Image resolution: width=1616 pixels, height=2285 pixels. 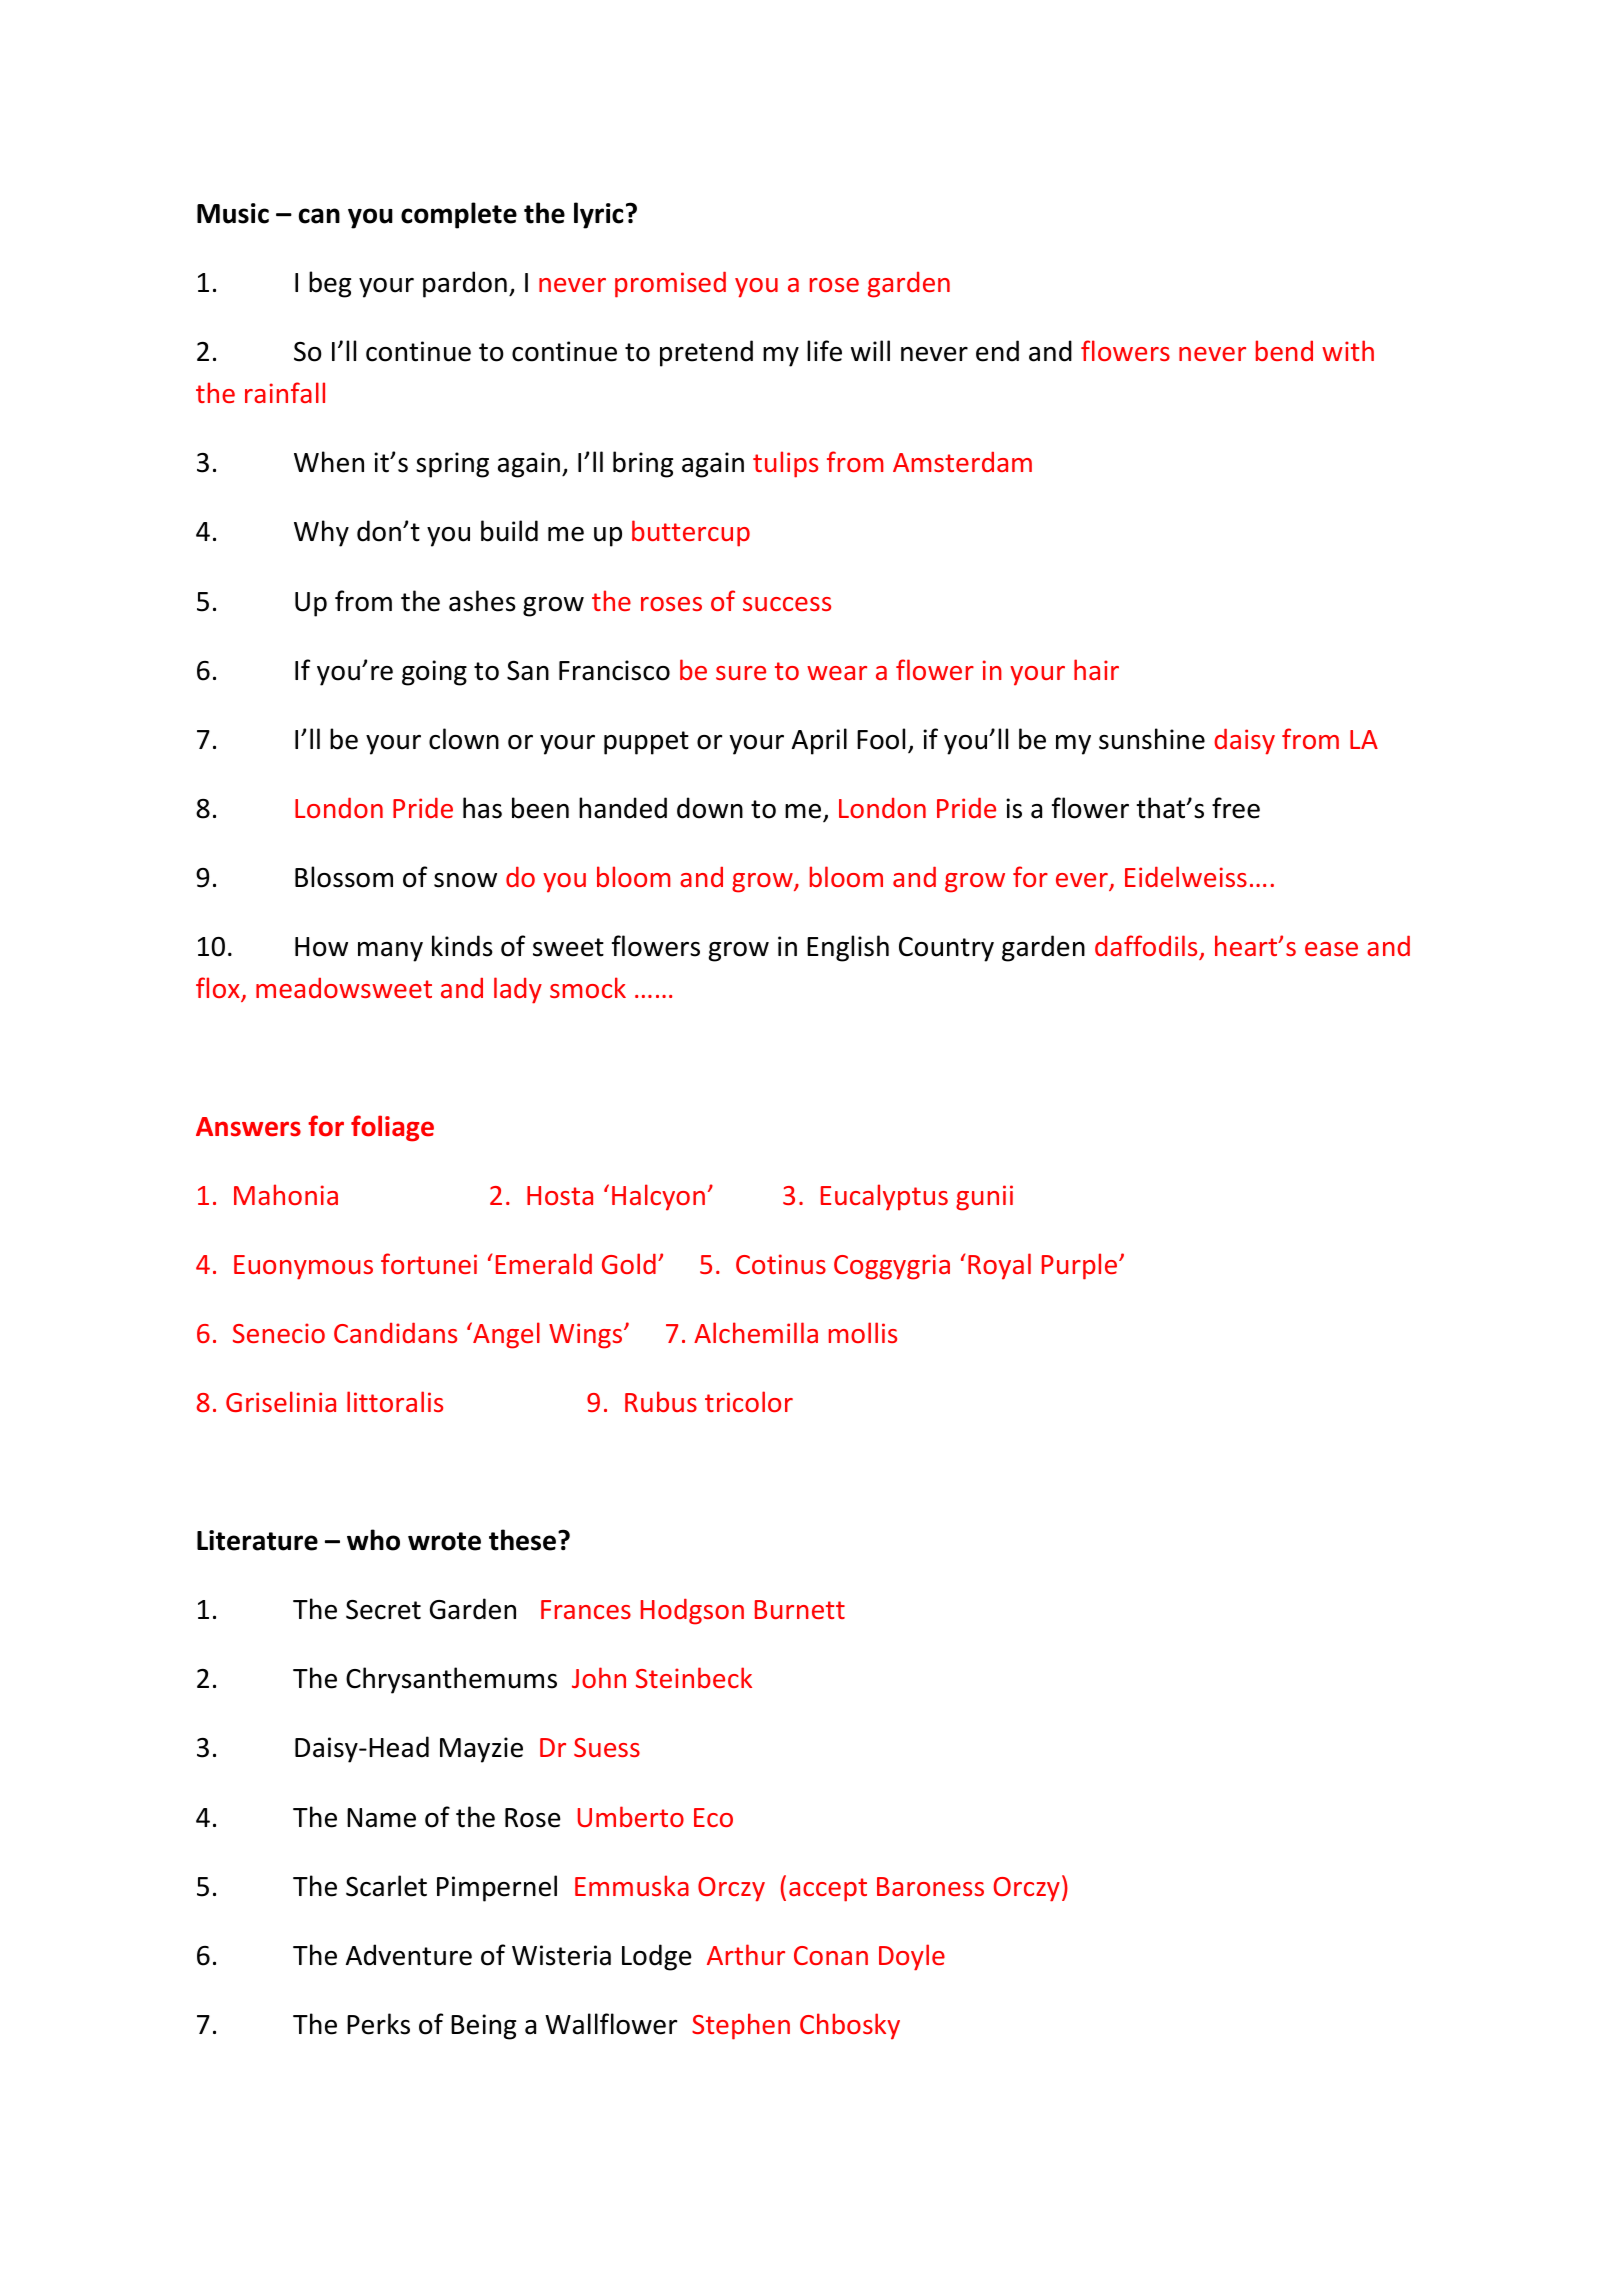 I want to click on Purple, so click(x=1081, y=1266).
